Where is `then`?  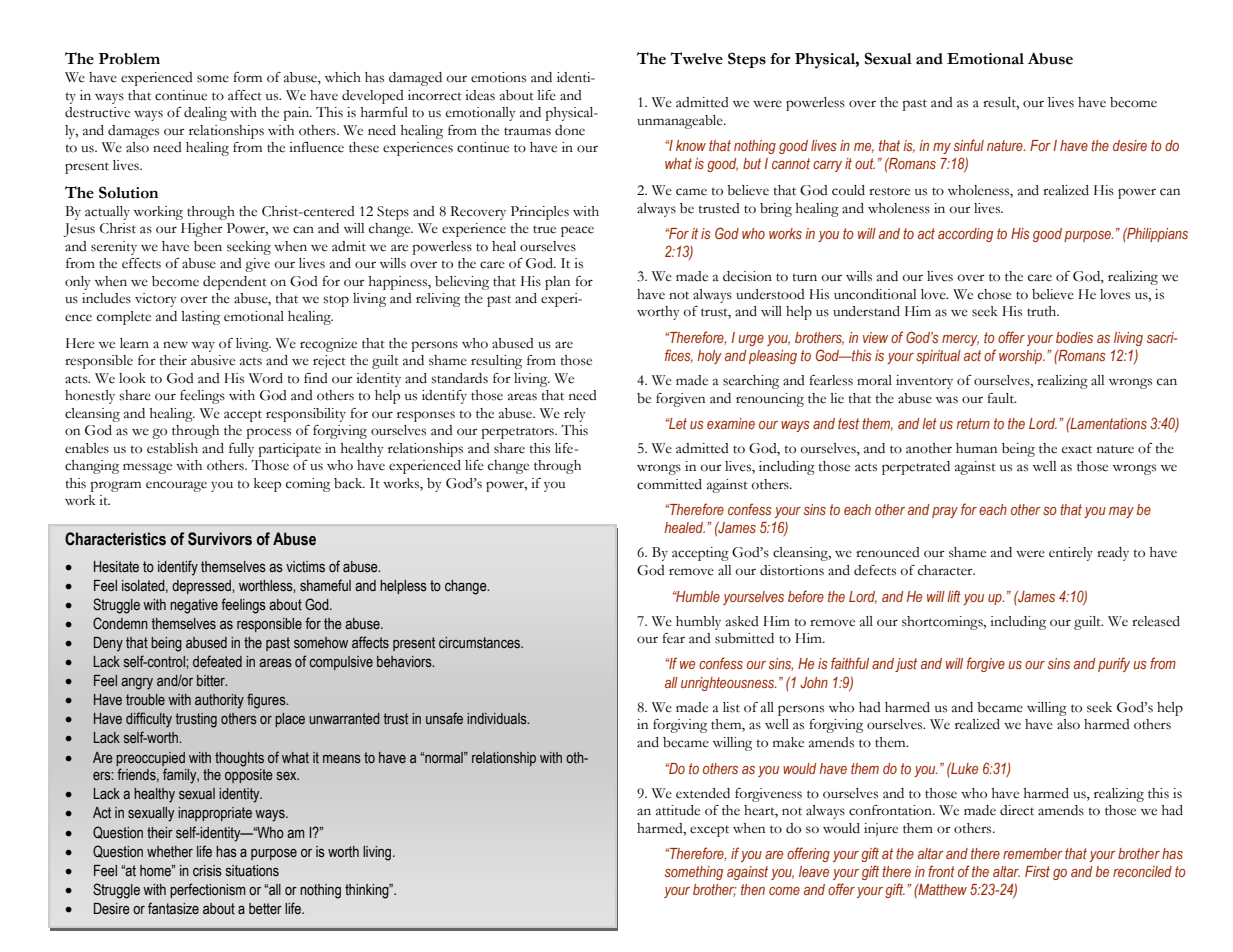 then is located at coordinates (753, 889).
